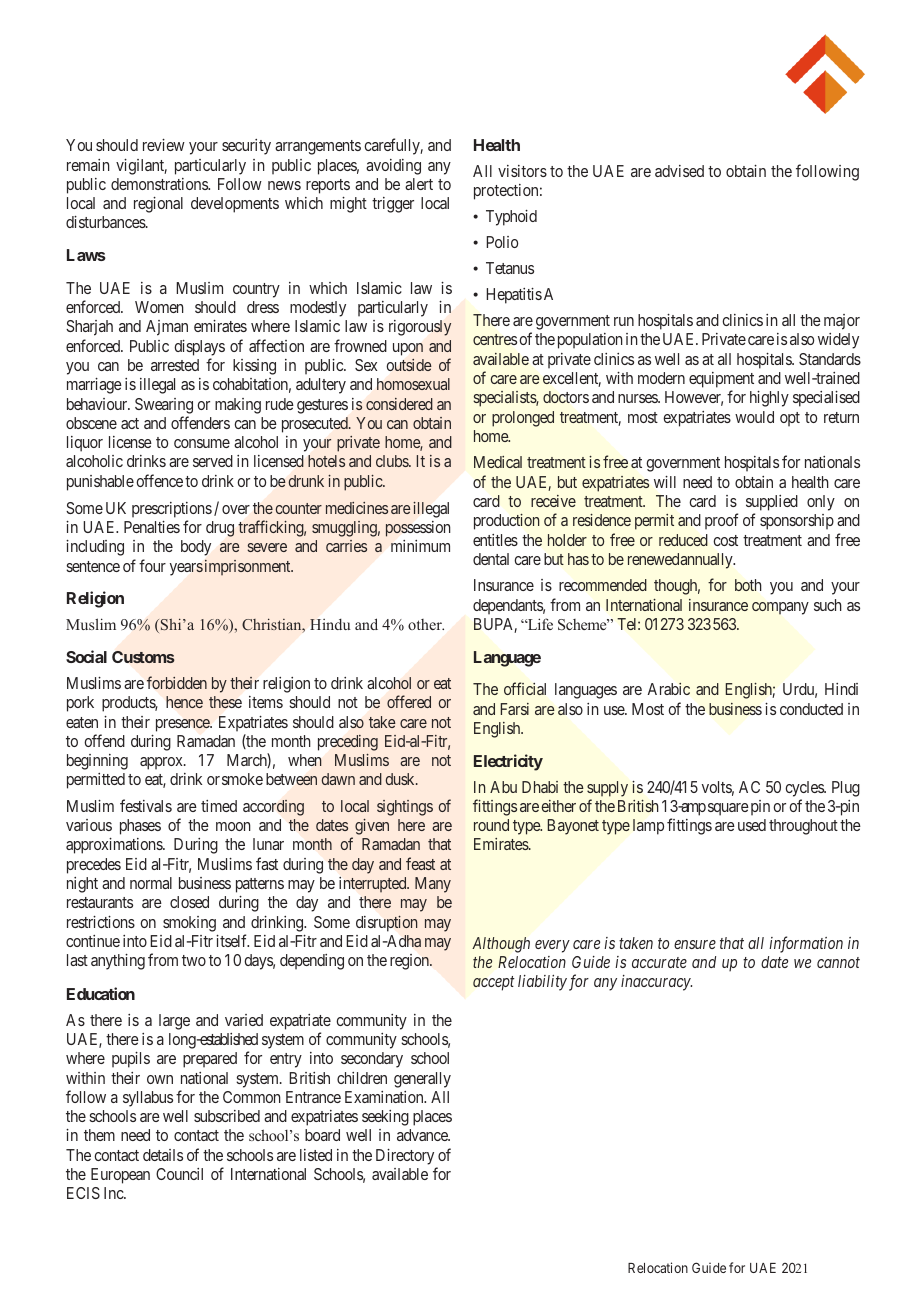  Describe the element at coordinates (163, 1155) in the screenshot. I see `details` at that location.
